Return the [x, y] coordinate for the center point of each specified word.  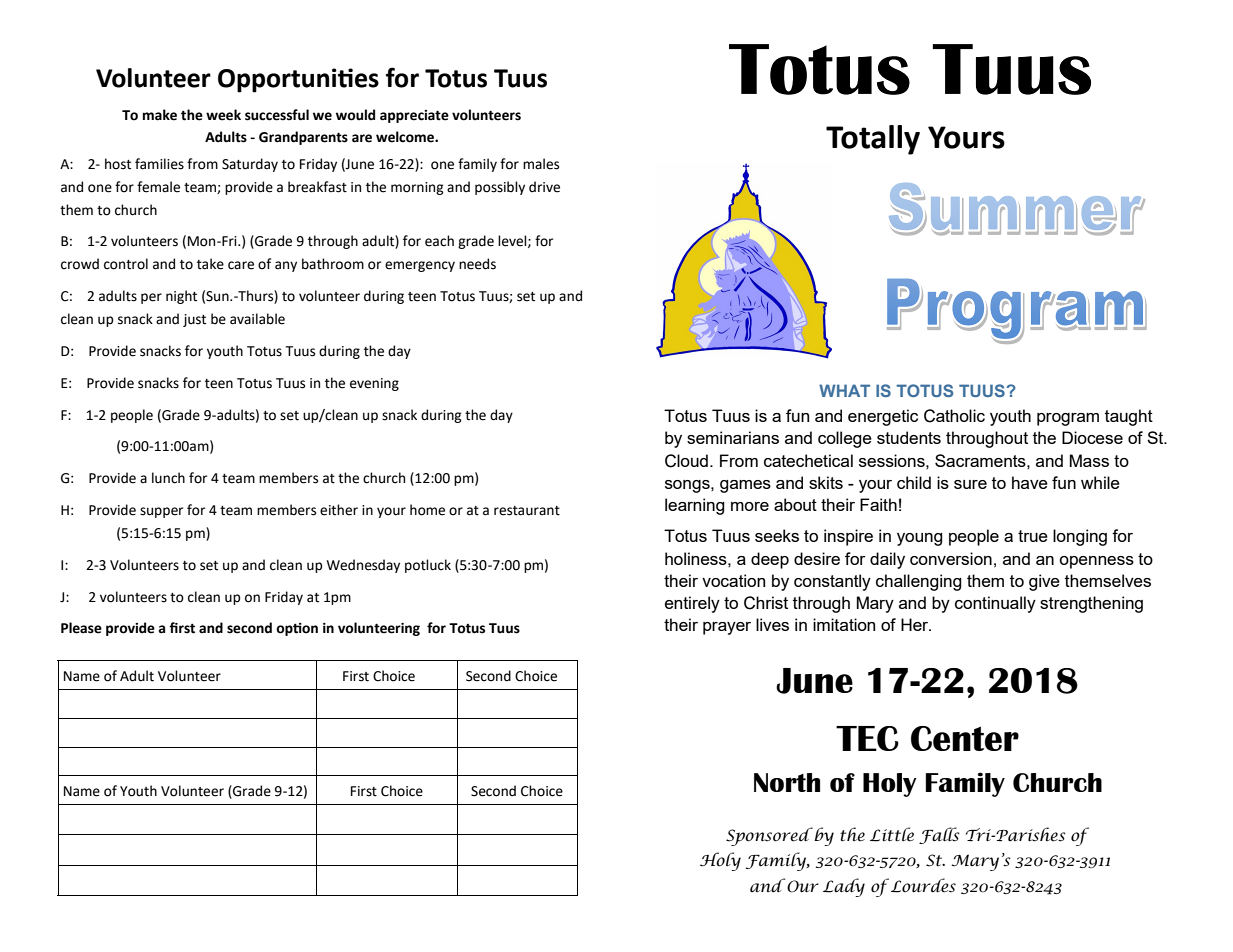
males [541, 164]
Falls [939, 835]
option [297, 629]
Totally [873, 140]
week [223, 115]
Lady [844, 887]
